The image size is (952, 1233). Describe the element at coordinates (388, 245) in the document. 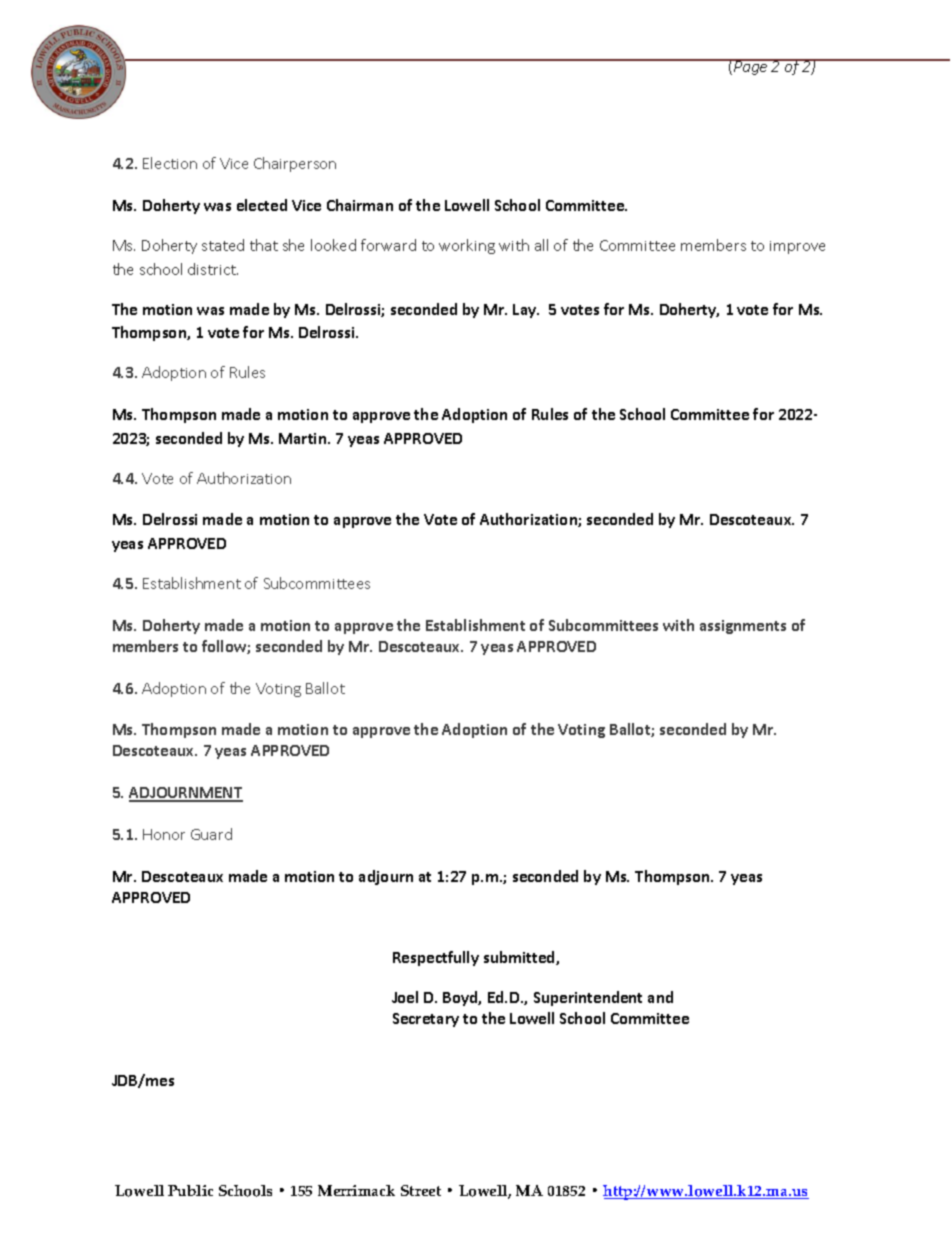

I see `forward` at that location.
